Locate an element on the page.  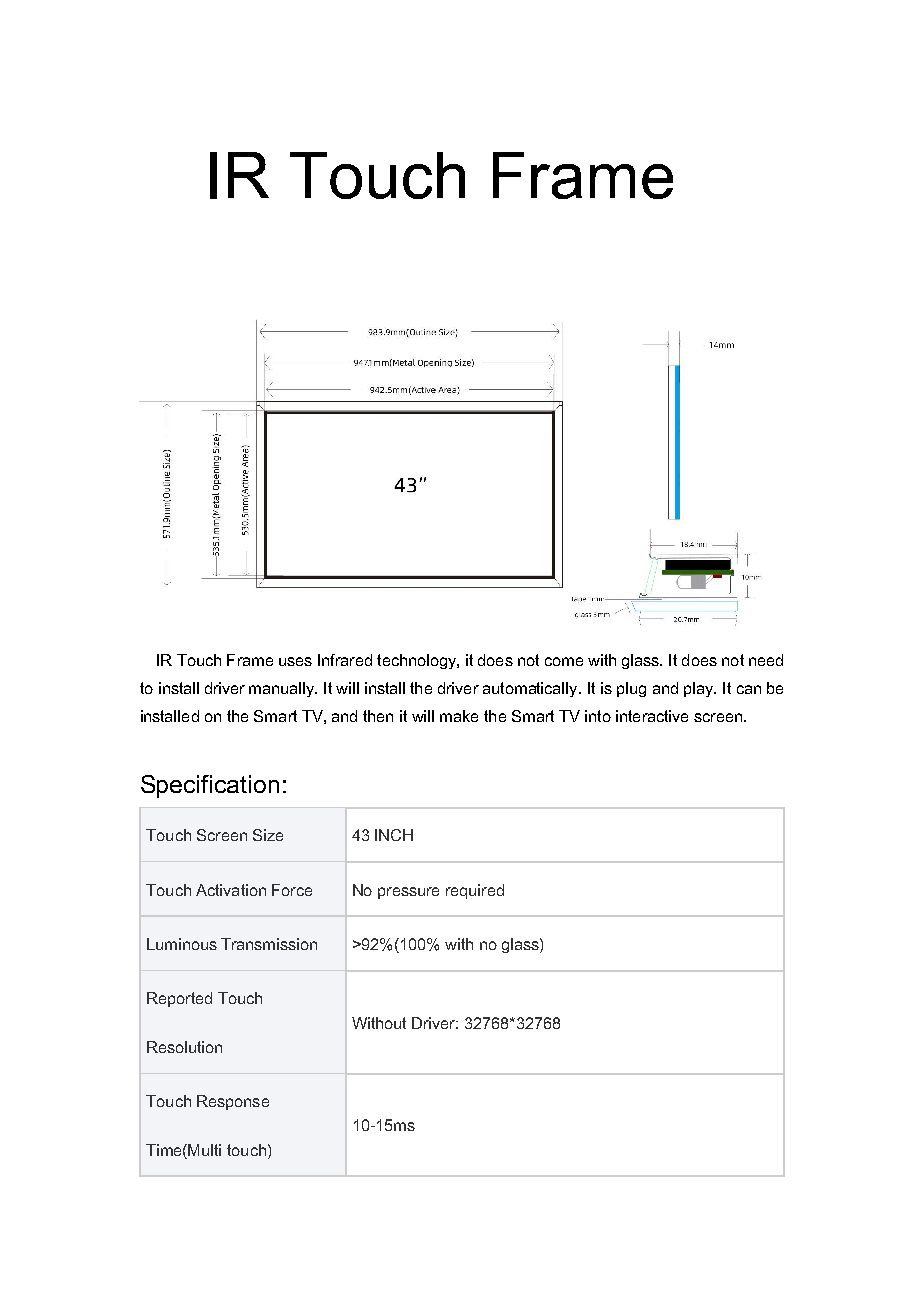
Response is located at coordinates (233, 1102).
